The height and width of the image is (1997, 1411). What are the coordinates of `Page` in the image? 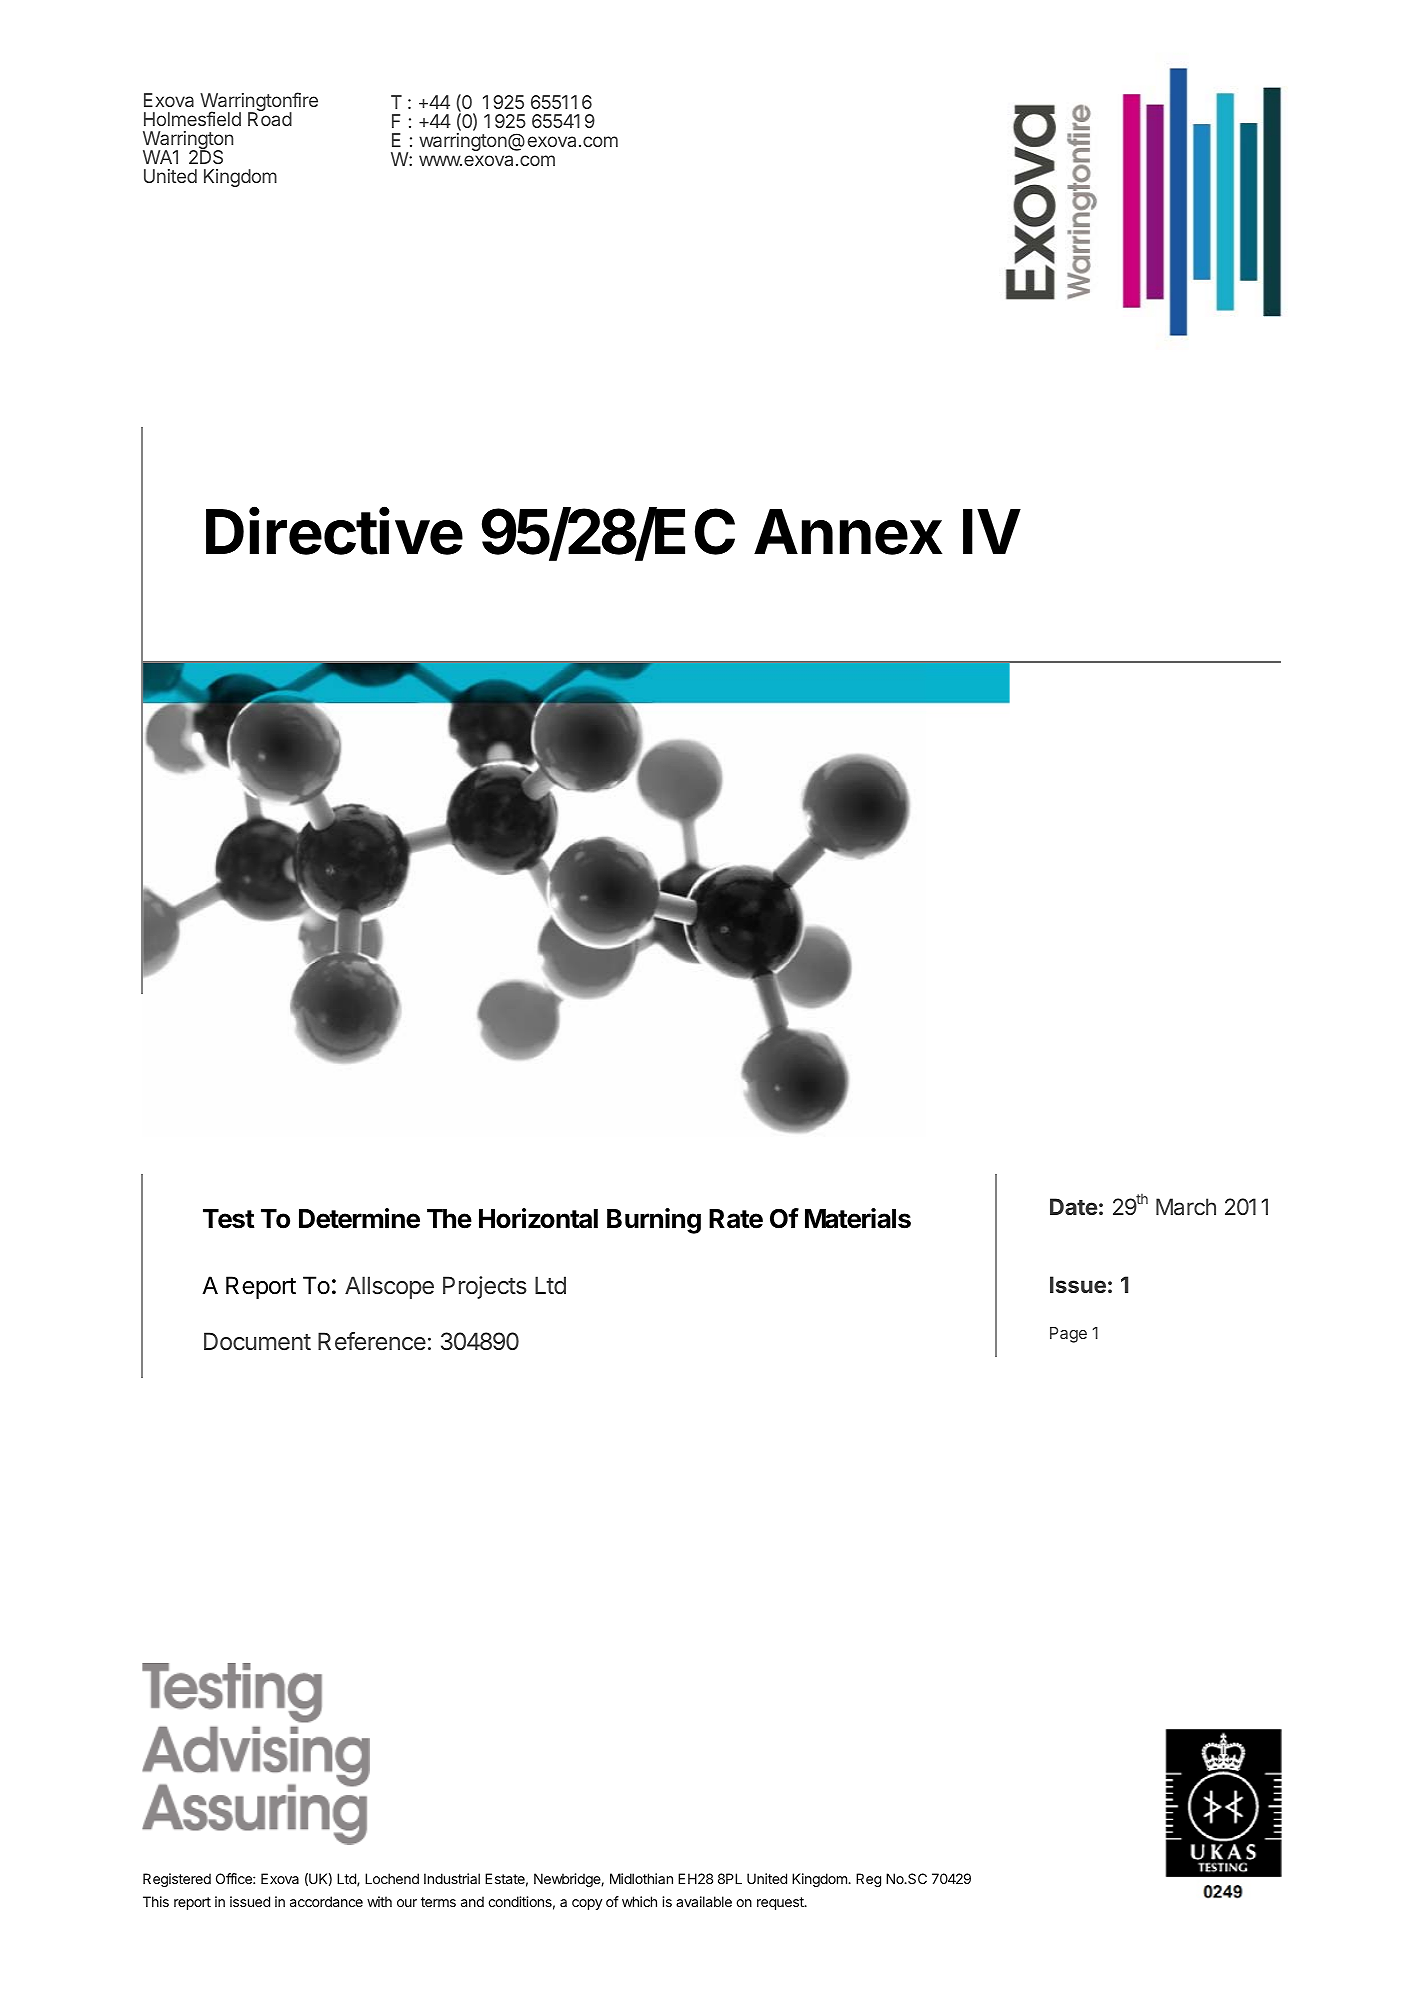 It's located at (1068, 1335).
